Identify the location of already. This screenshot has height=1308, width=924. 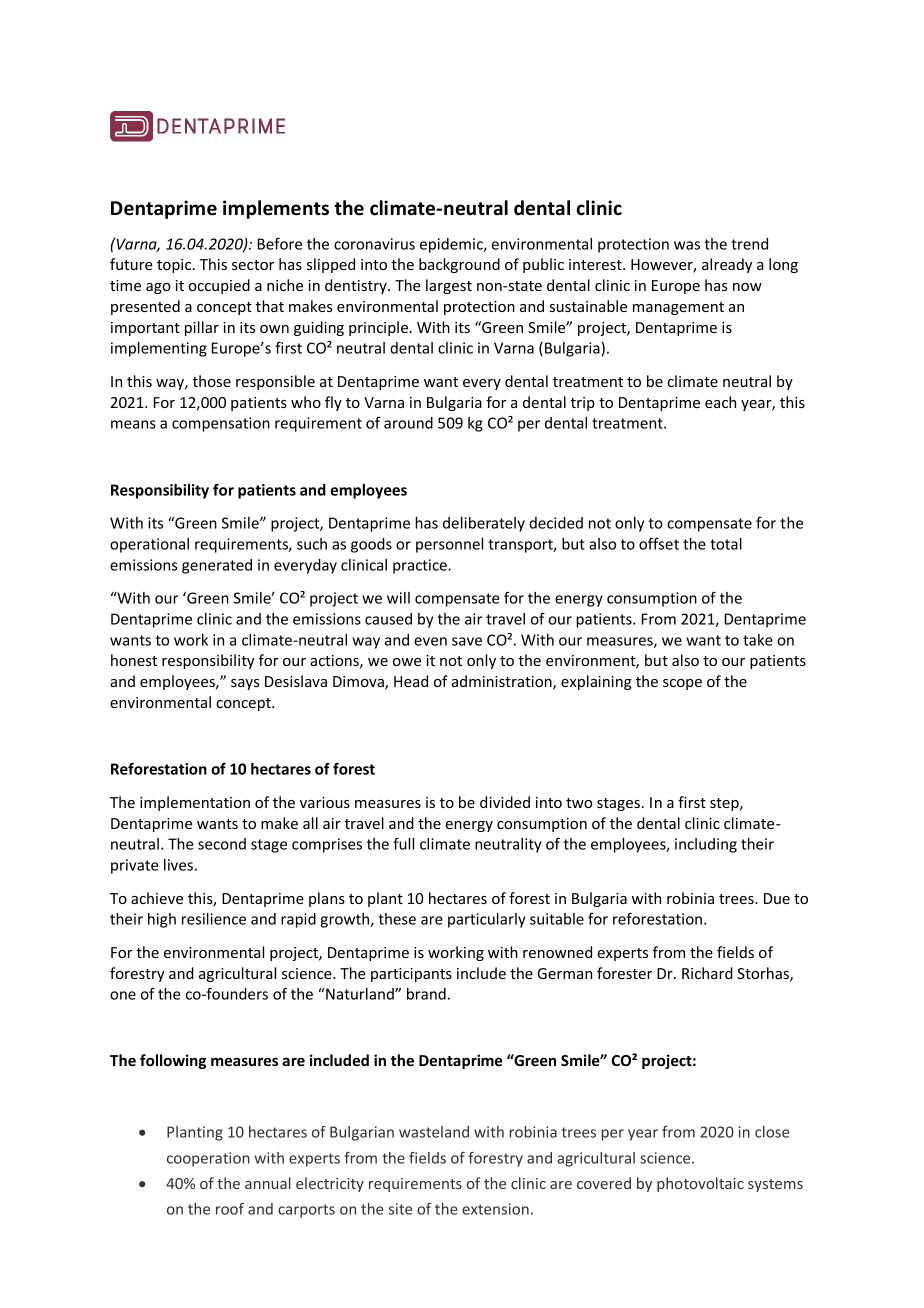
(727, 265).
